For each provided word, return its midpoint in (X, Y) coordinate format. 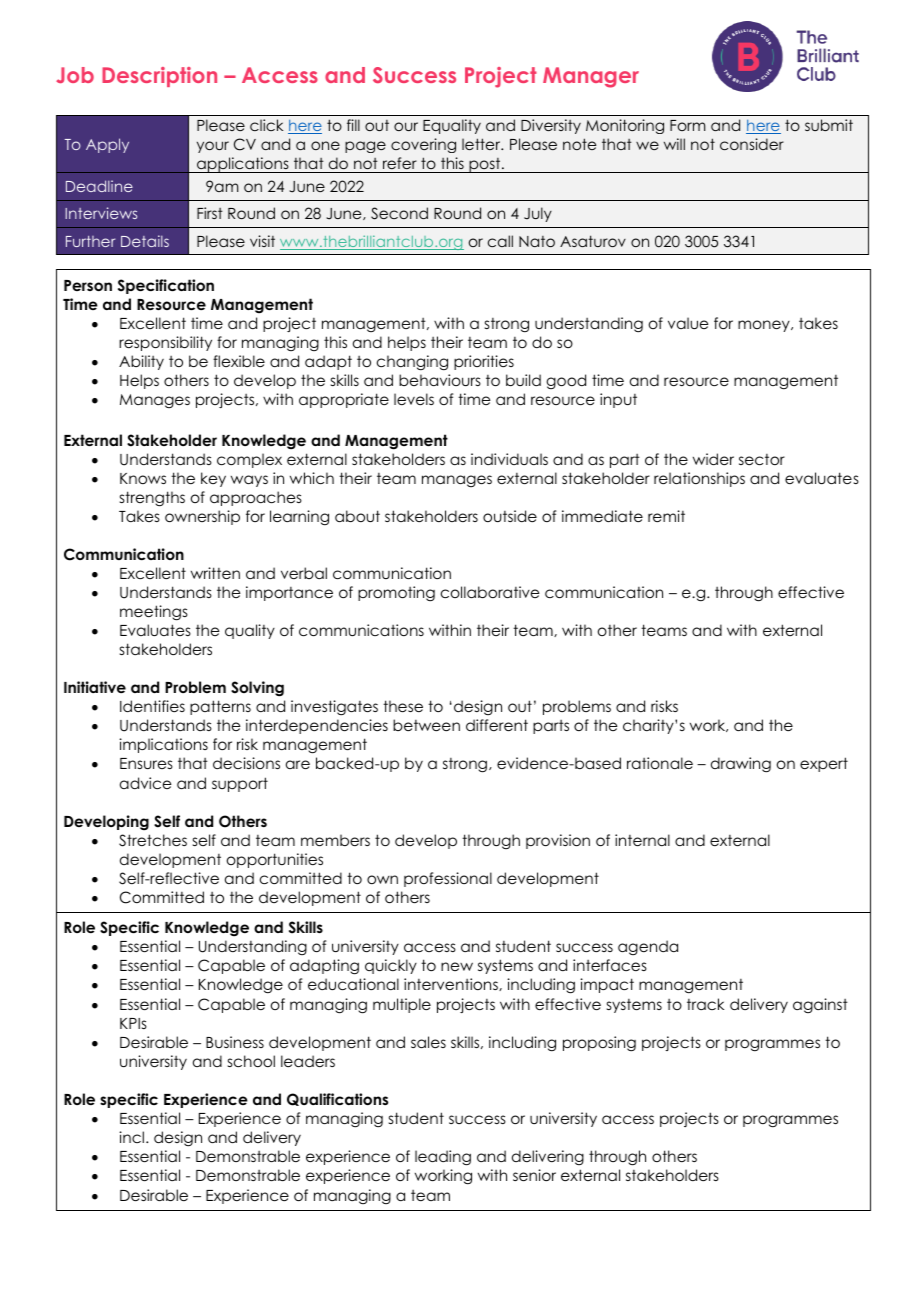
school (251, 1061)
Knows (143, 478)
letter (482, 144)
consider (752, 144)
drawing (741, 765)
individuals (509, 459)
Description (159, 77)
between (426, 725)
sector (762, 459)
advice (145, 783)
